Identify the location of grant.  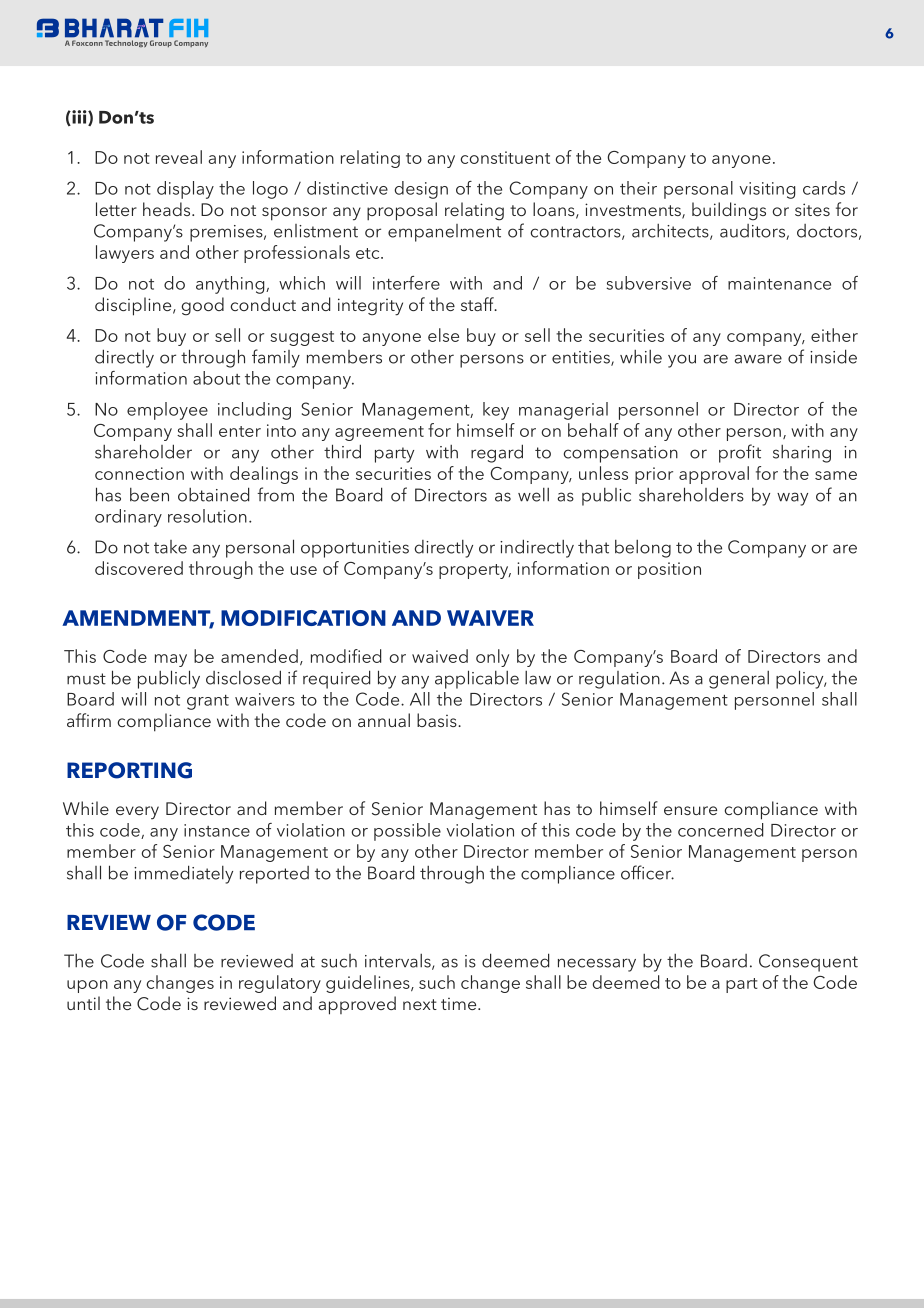
(208, 702).
